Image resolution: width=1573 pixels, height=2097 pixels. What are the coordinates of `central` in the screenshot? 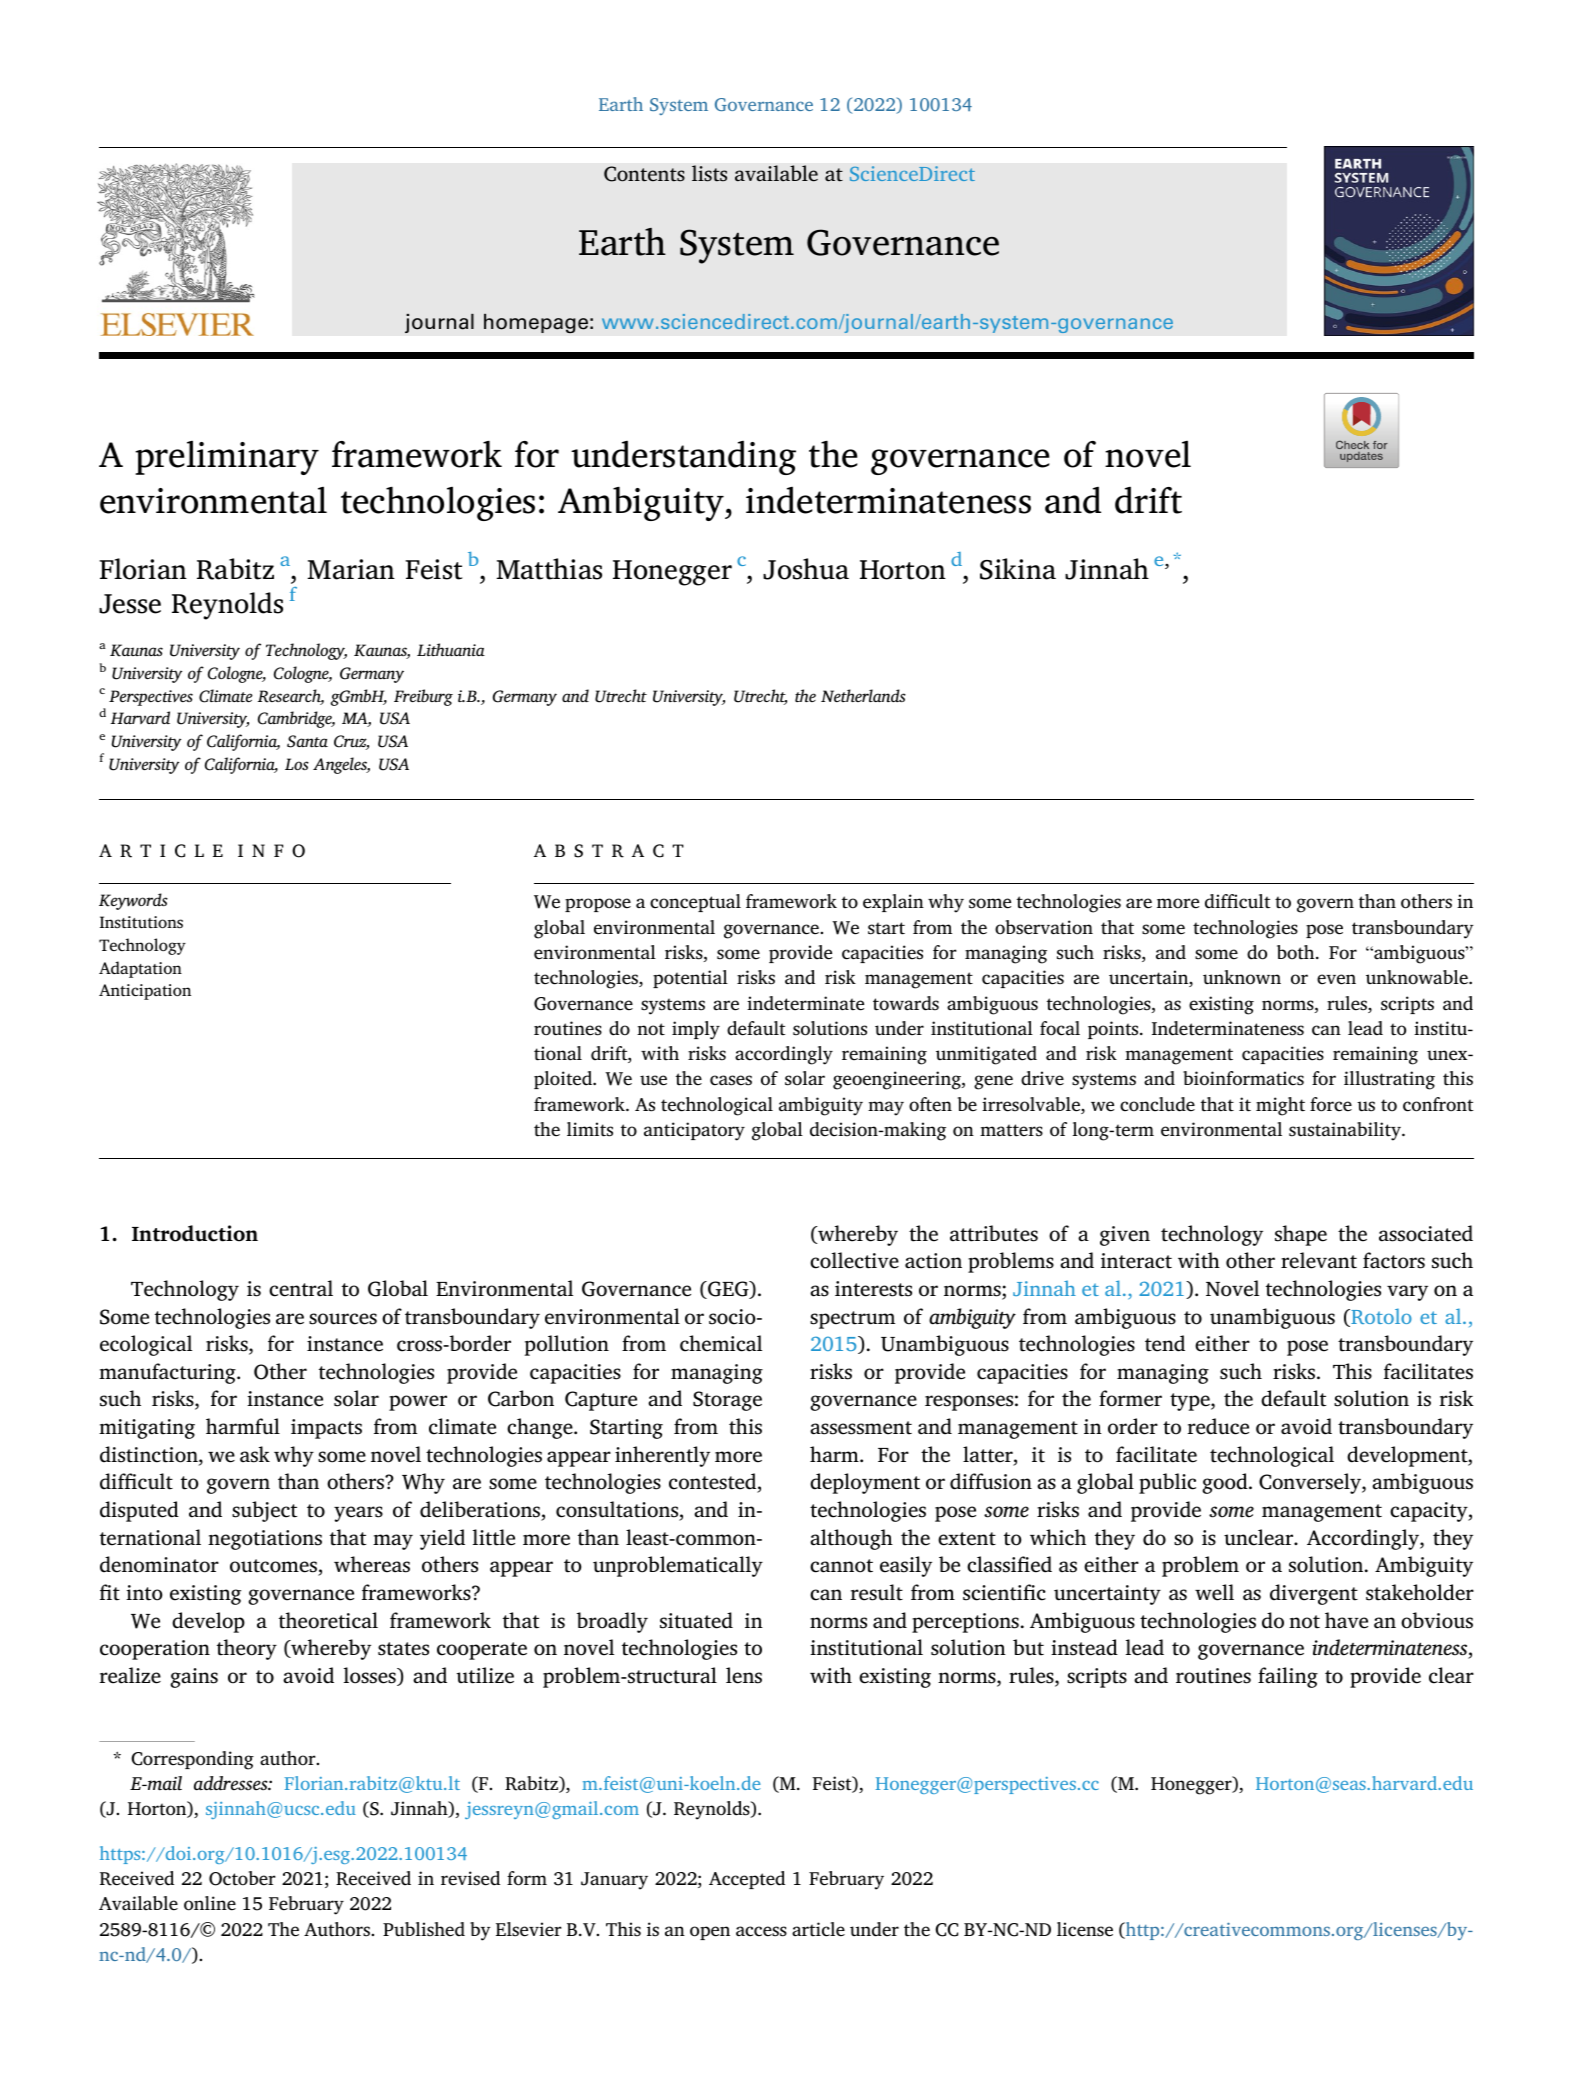 It's located at (301, 1288).
